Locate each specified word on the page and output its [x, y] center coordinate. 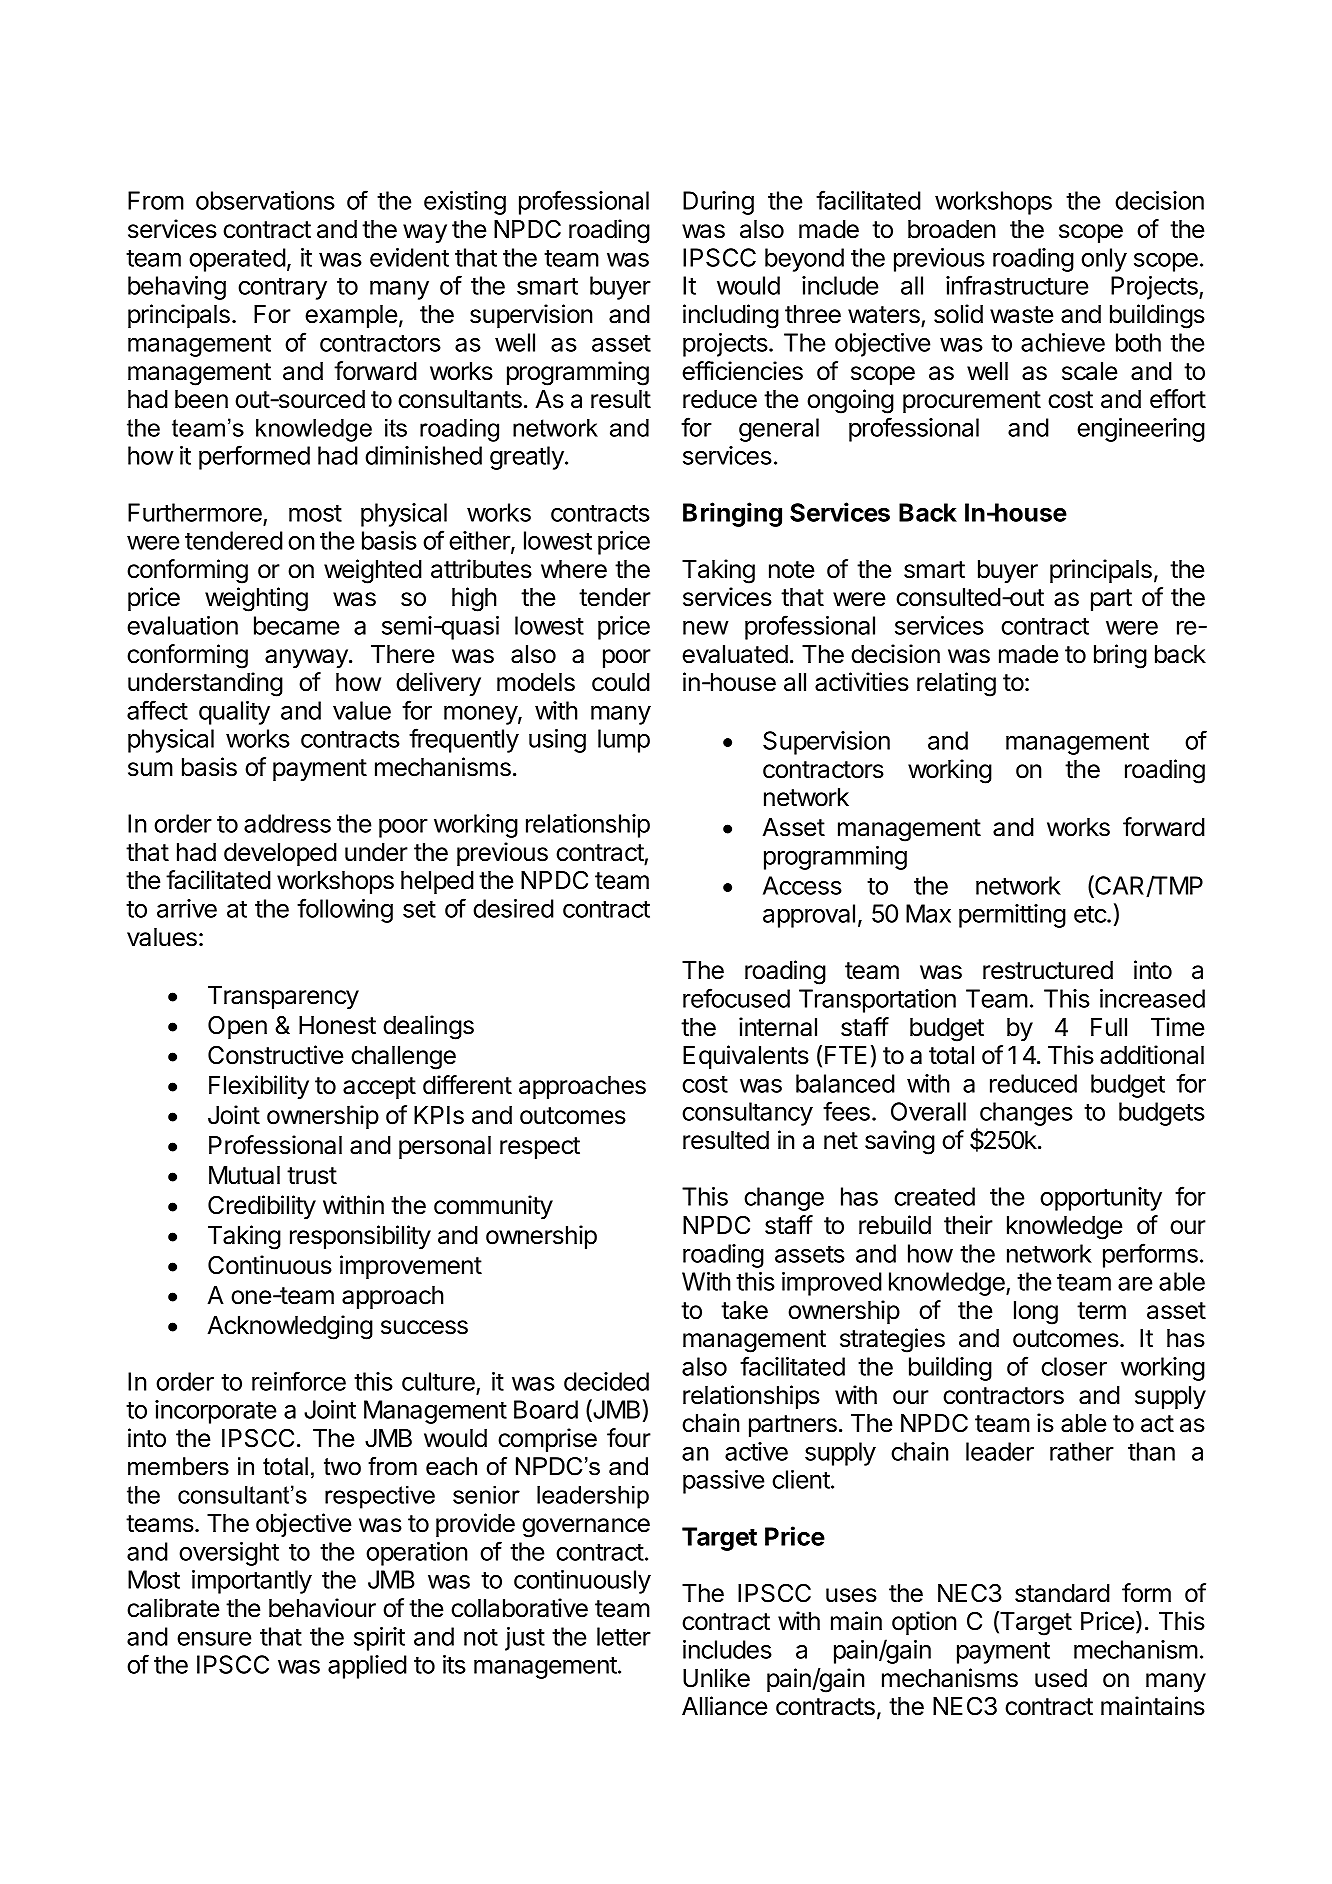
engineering [1141, 430]
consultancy [747, 1114]
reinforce [299, 1381]
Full [1109, 1027]
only [1104, 260]
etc [1091, 914]
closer [1074, 1366]
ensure [214, 1639]
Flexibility [259, 1087]
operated [237, 260]
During [718, 203]
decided [606, 1381]
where [574, 569]
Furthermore [195, 512]
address [287, 823]
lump [624, 741]
